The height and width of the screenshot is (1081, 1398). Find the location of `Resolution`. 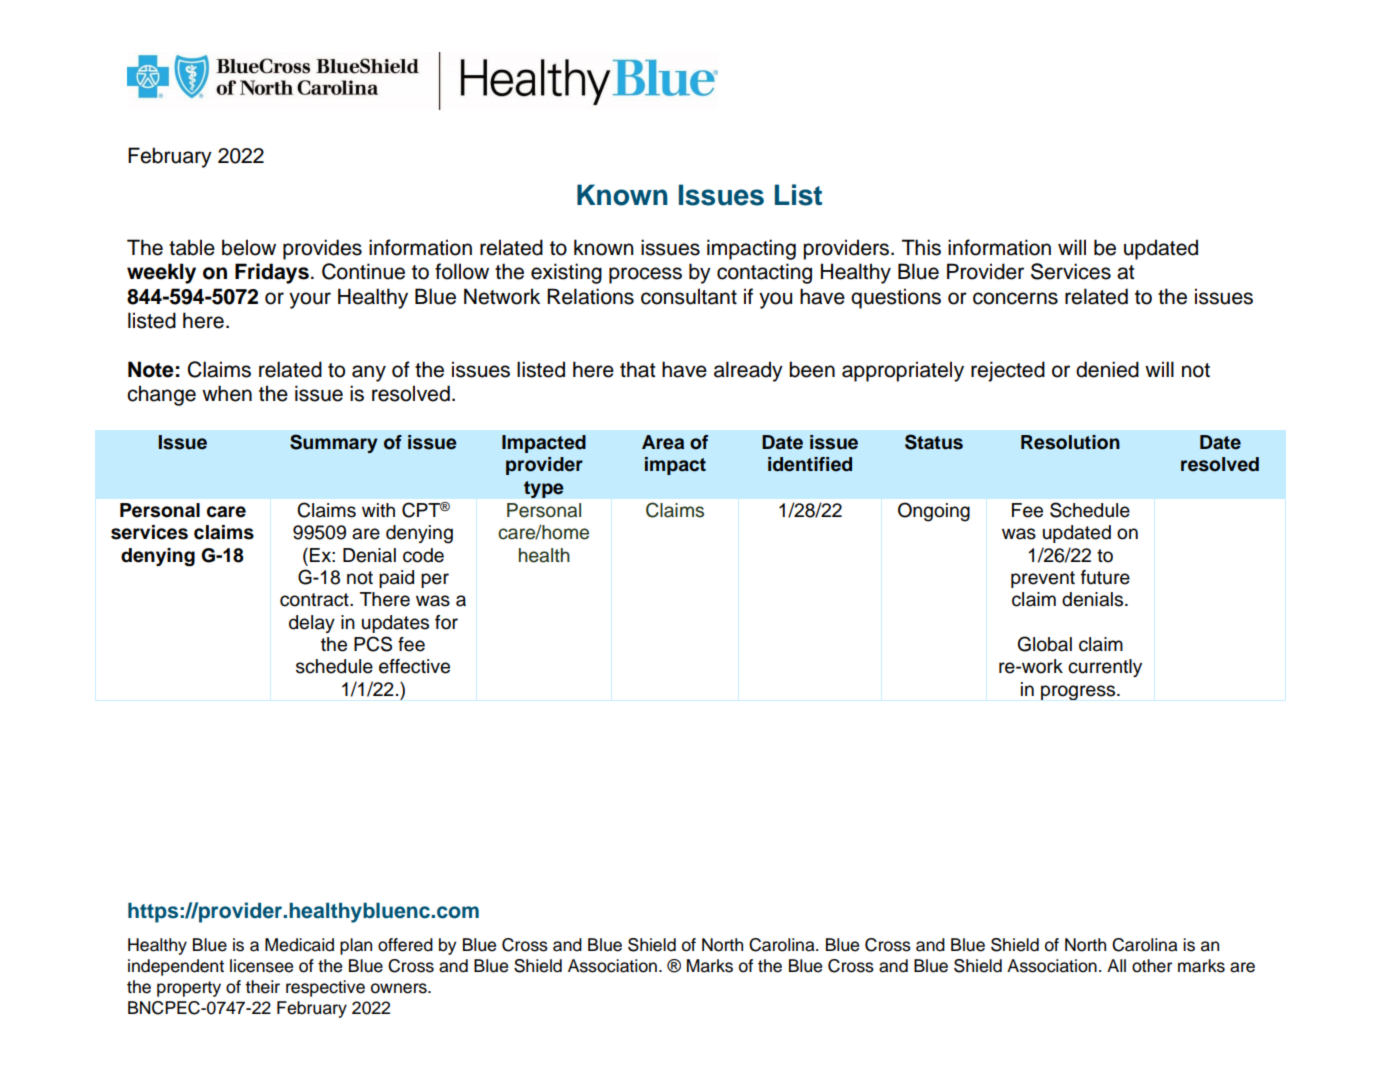

Resolution is located at coordinates (1070, 442).
